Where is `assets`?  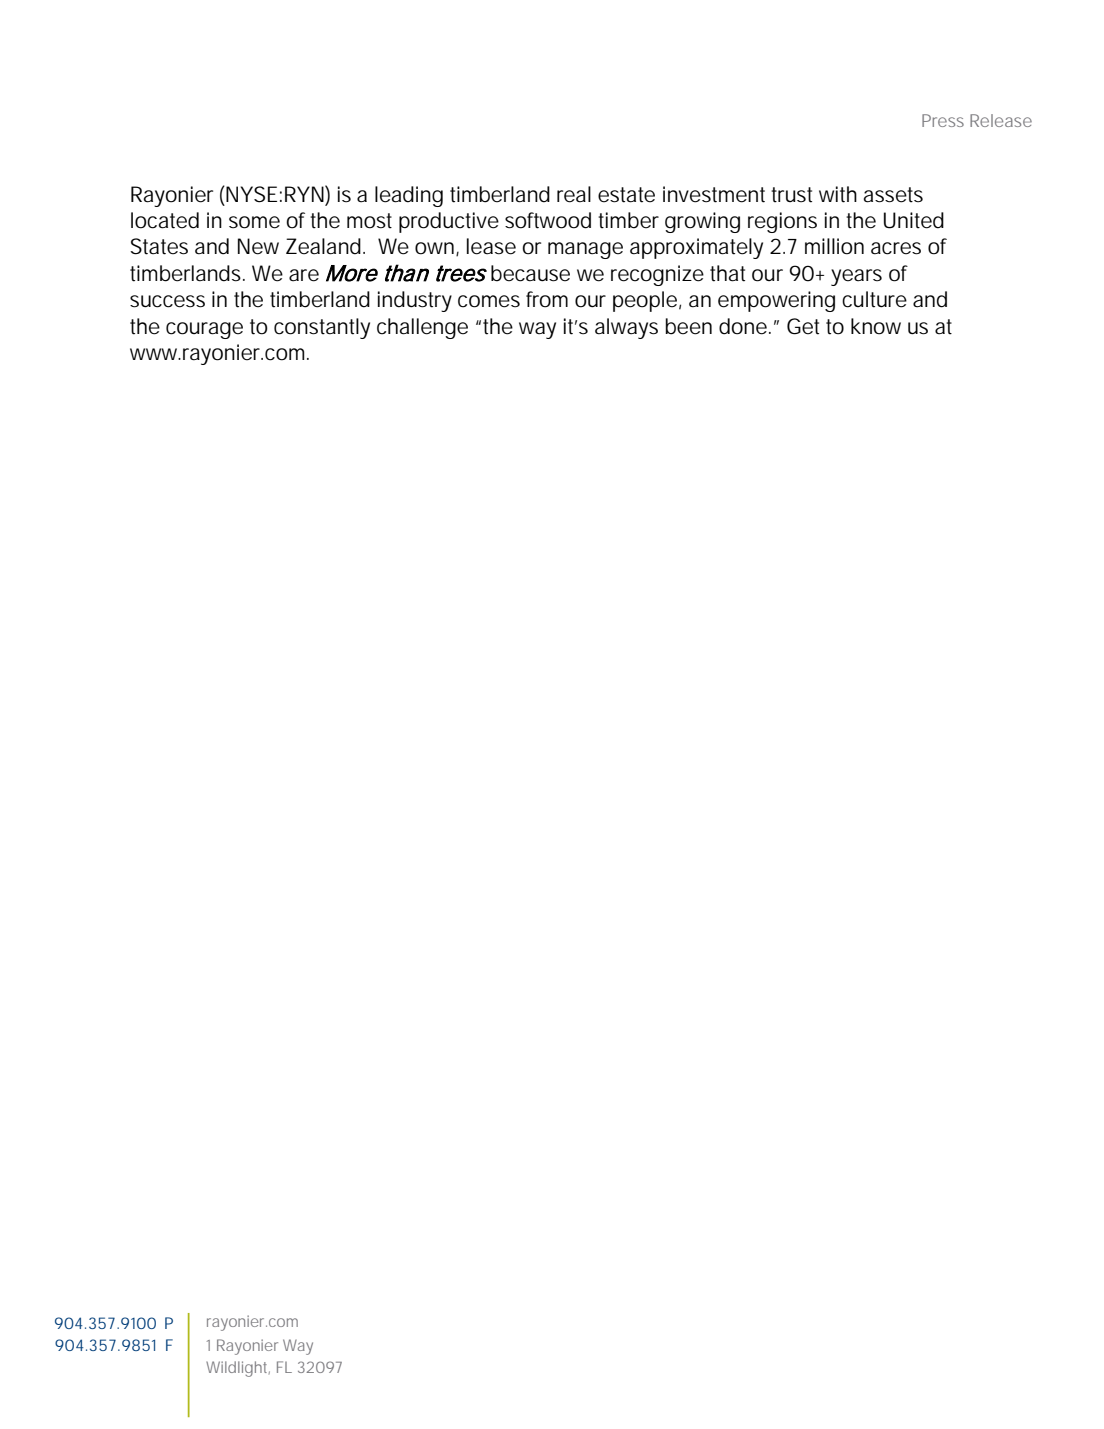 assets is located at coordinates (893, 195).
